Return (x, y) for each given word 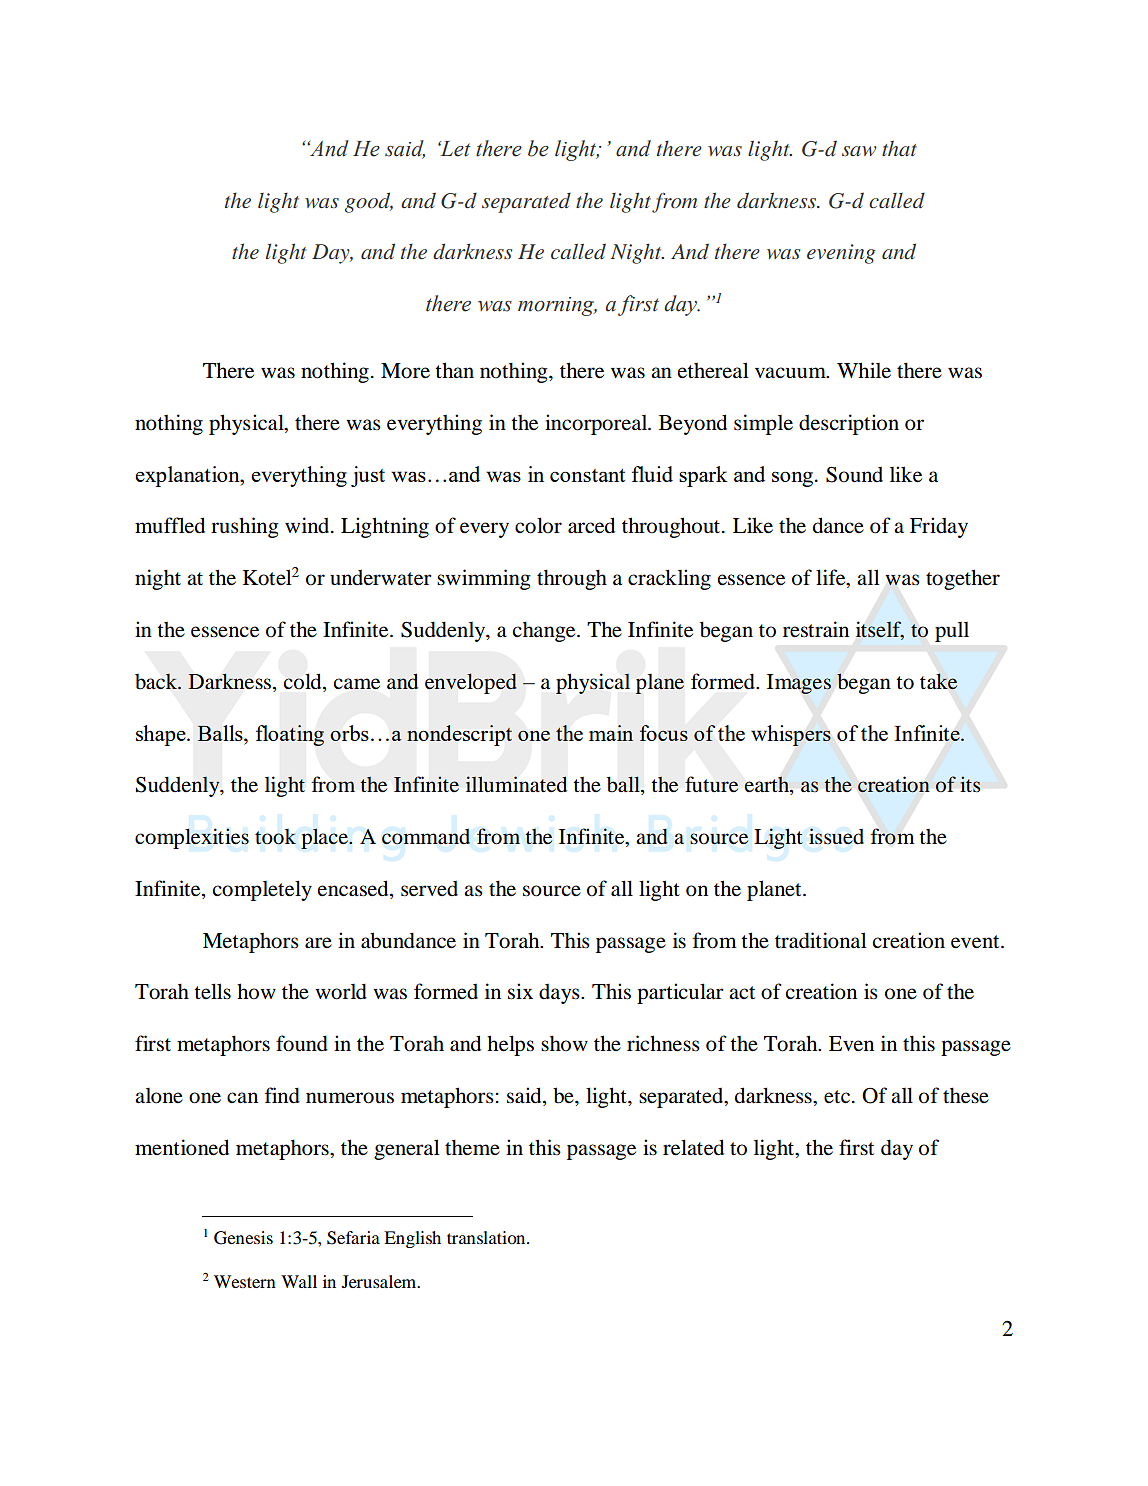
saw (859, 151)
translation (487, 1237)
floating (290, 735)
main (611, 733)
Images (799, 684)
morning (557, 306)
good (369, 202)
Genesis (243, 1238)
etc (837, 1097)
